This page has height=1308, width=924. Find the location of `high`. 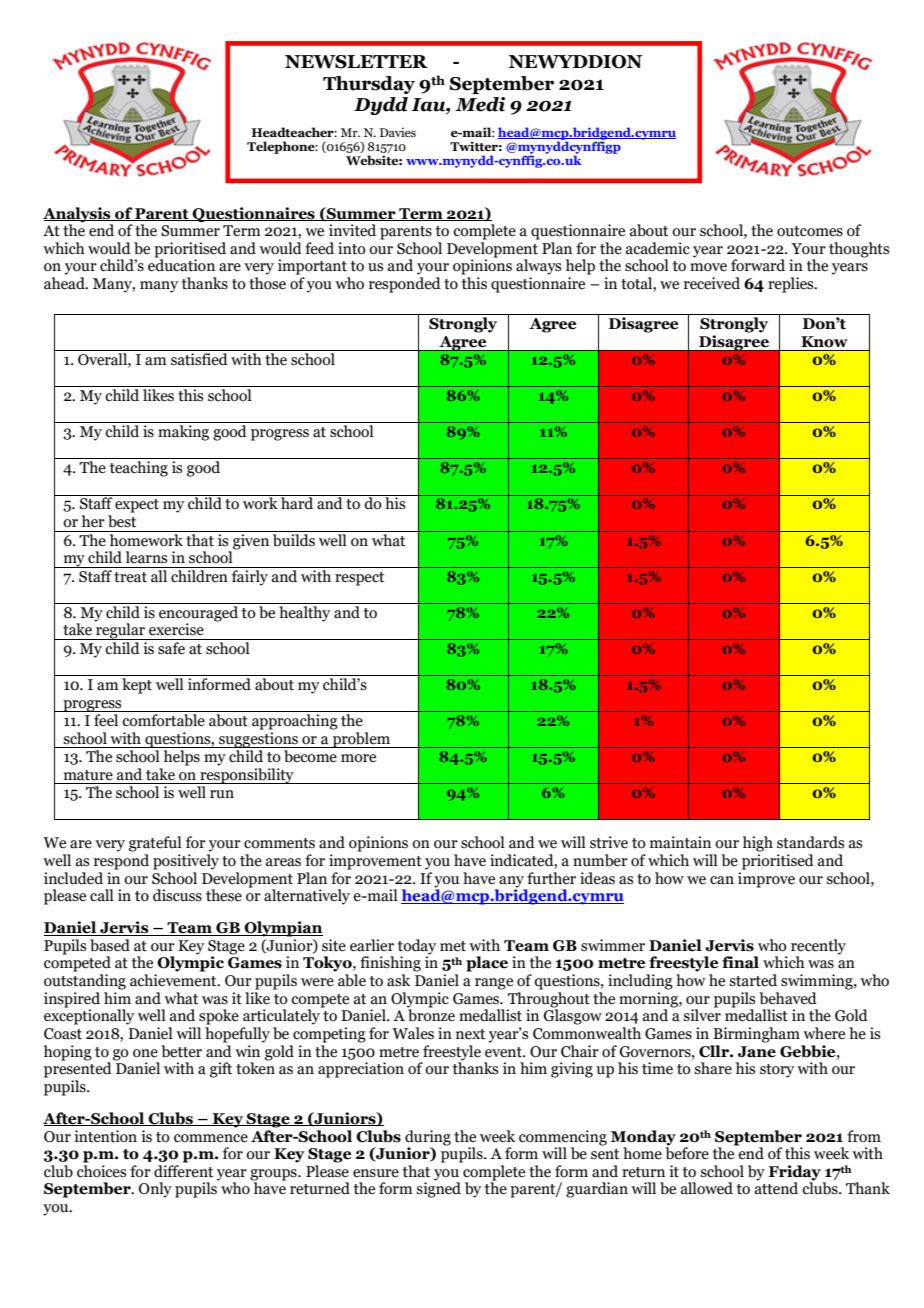

high is located at coordinates (758, 844).
